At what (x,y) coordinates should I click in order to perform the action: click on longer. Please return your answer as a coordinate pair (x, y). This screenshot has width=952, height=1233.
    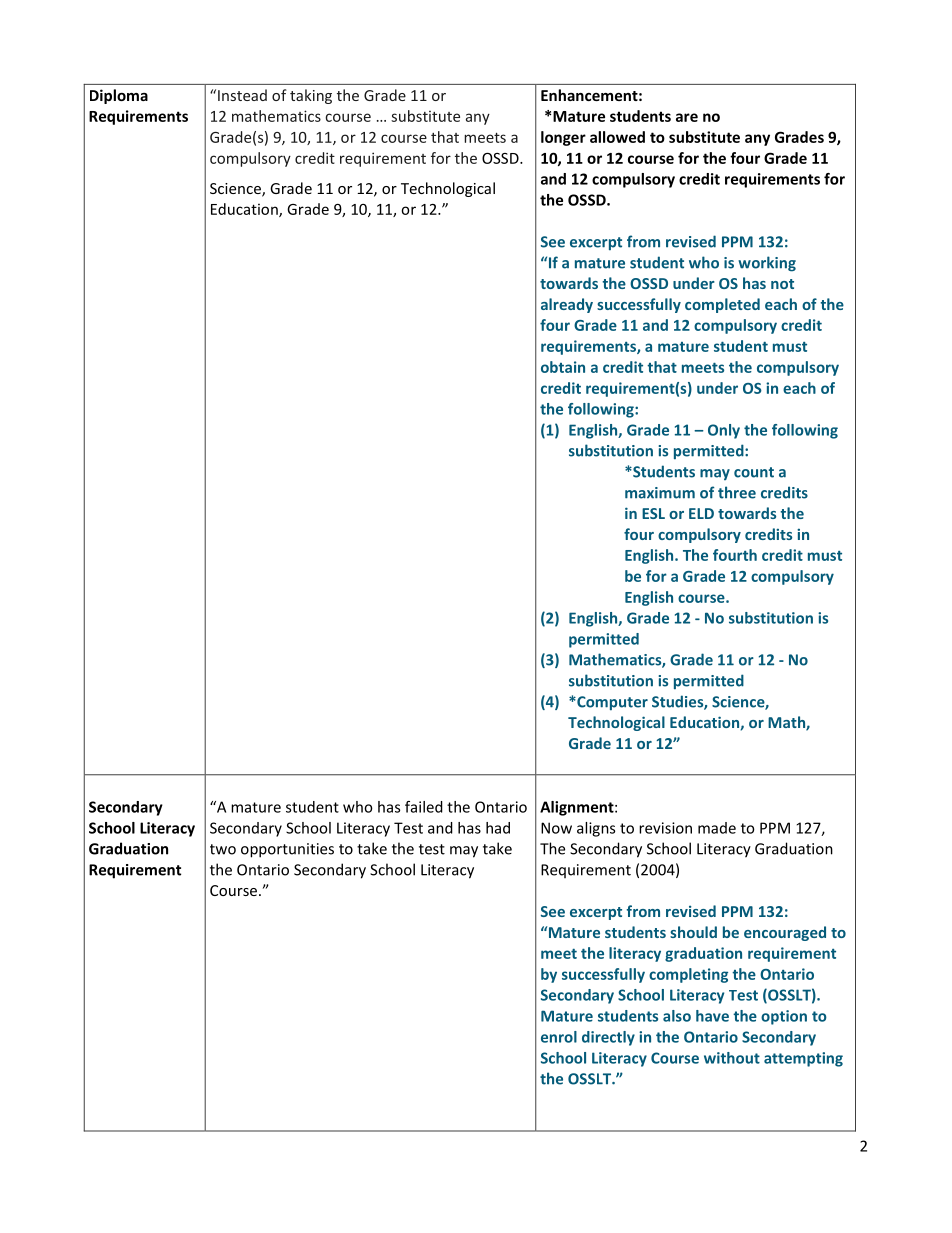
    Looking at the image, I should click on (563, 138).
